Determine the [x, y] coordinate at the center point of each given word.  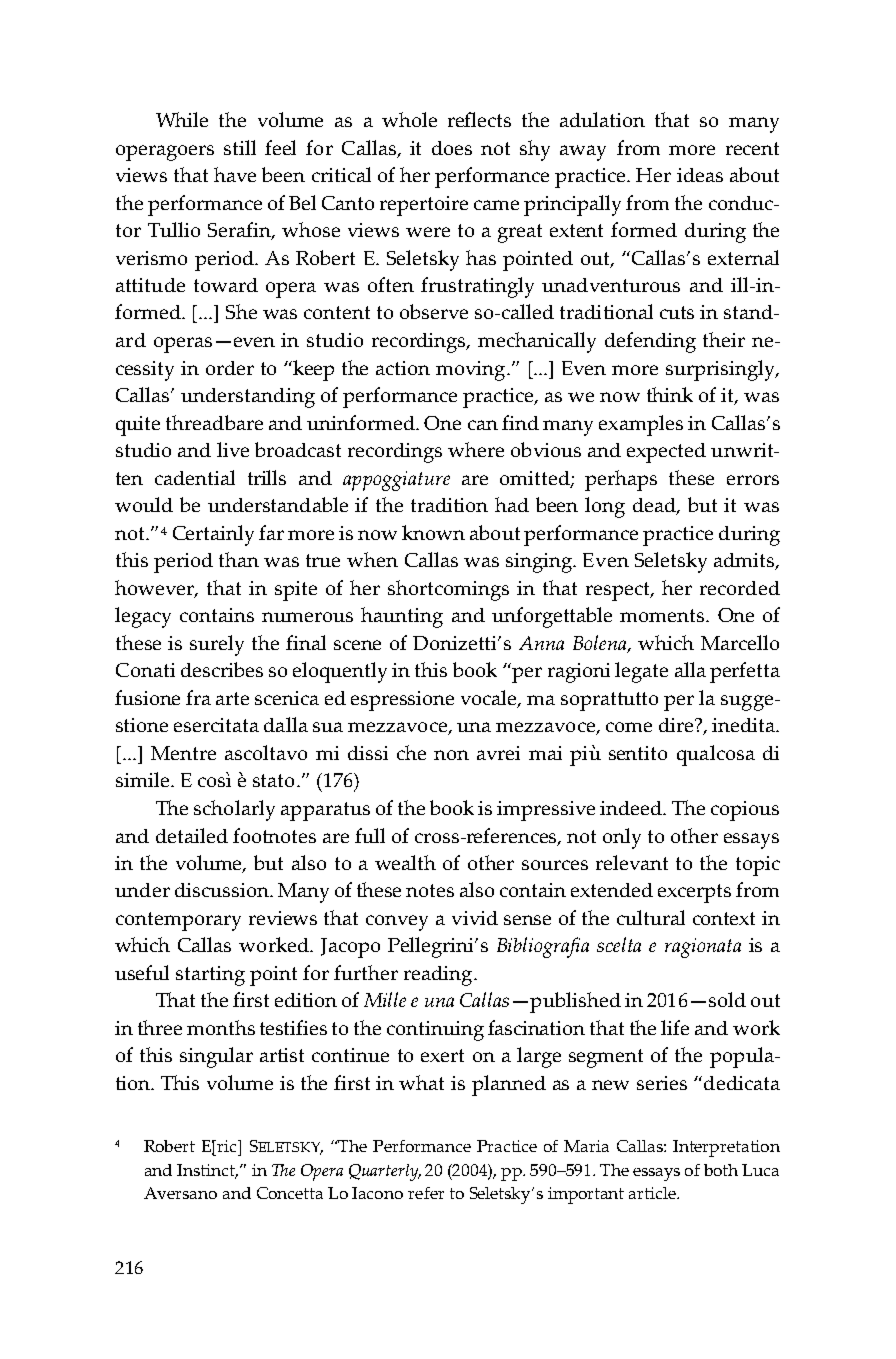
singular [216, 1057]
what [421, 1082]
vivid [475, 918]
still [240, 147]
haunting [402, 617]
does [452, 148]
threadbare [214, 422]
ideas [700, 175]
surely [217, 645]
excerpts [694, 893]
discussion [223, 890]
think [670, 394]
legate [641, 672]
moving [472, 371]
